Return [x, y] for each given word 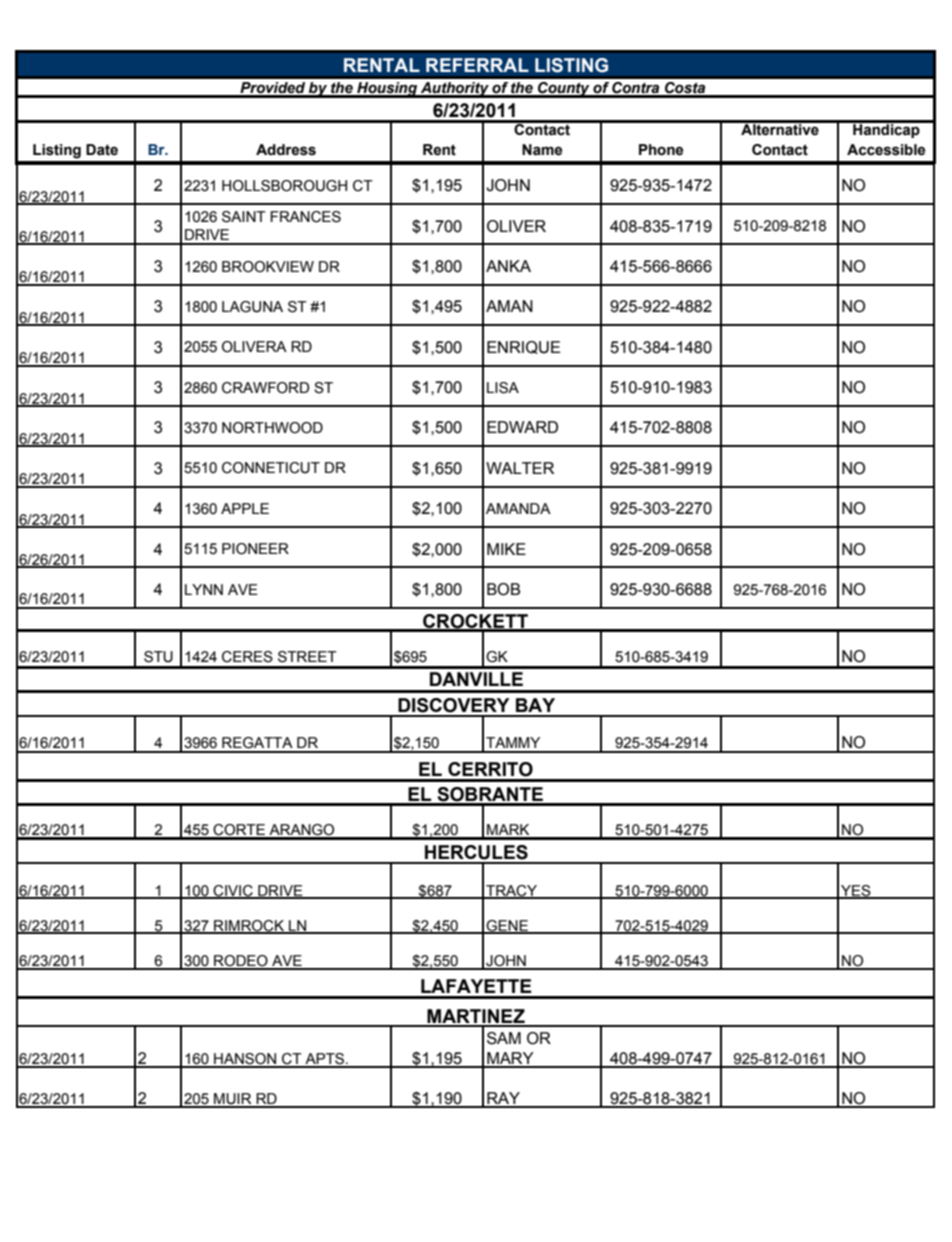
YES [856, 891]
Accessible [886, 150]
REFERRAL [477, 65]
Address [286, 150]
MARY [510, 1059]
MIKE [506, 549]
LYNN [204, 589]
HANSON [245, 1060]
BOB [503, 589]
